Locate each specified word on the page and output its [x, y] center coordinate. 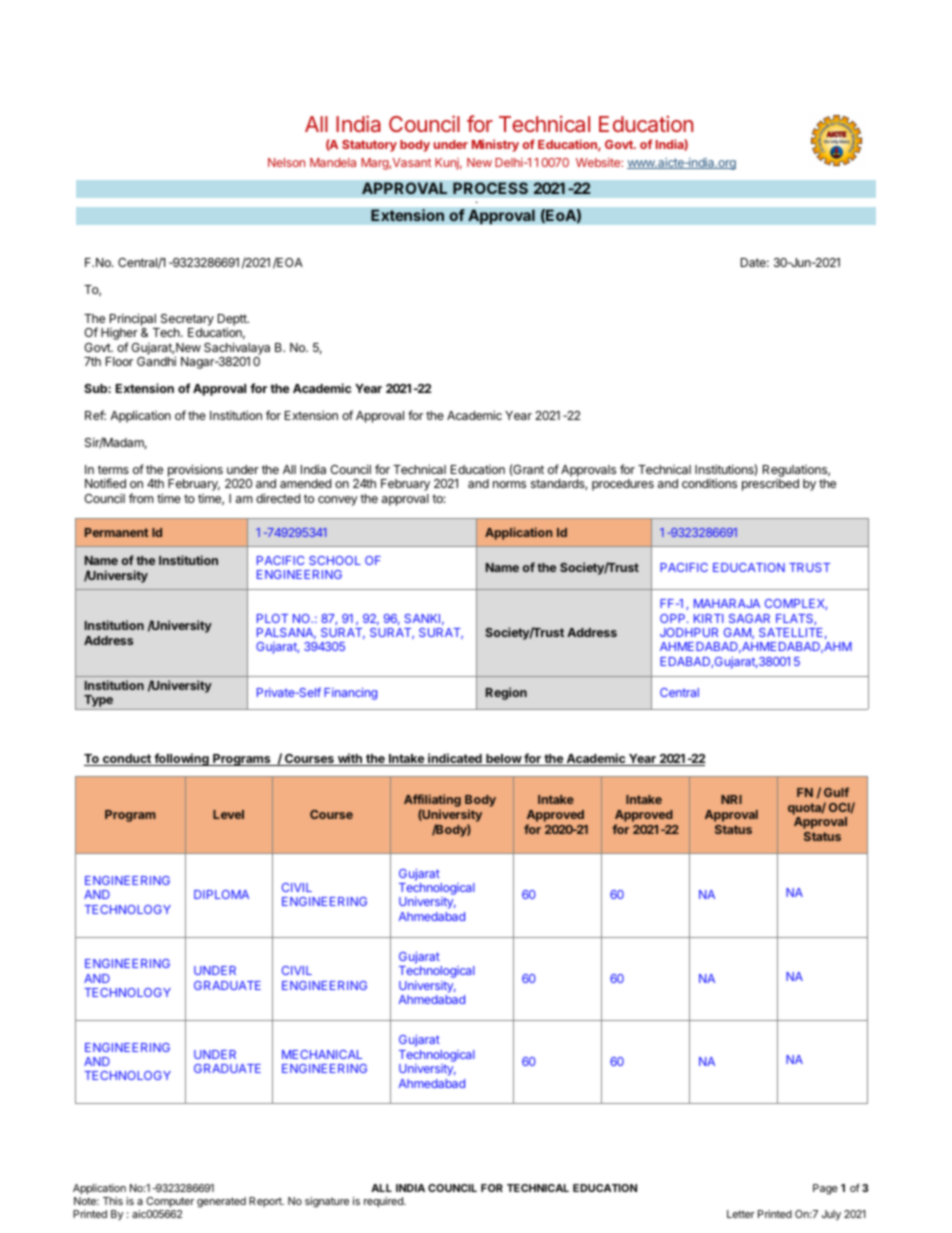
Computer [170, 1202]
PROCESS [490, 188]
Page [825, 1189]
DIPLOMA [221, 894]
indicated [455, 759]
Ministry [495, 145]
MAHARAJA [727, 603]
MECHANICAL [322, 1054]
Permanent [116, 532]
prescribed [770, 485]
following [181, 759]
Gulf [836, 792]
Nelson [286, 162]
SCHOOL [335, 560]
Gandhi [156, 361]
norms [509, 484]
